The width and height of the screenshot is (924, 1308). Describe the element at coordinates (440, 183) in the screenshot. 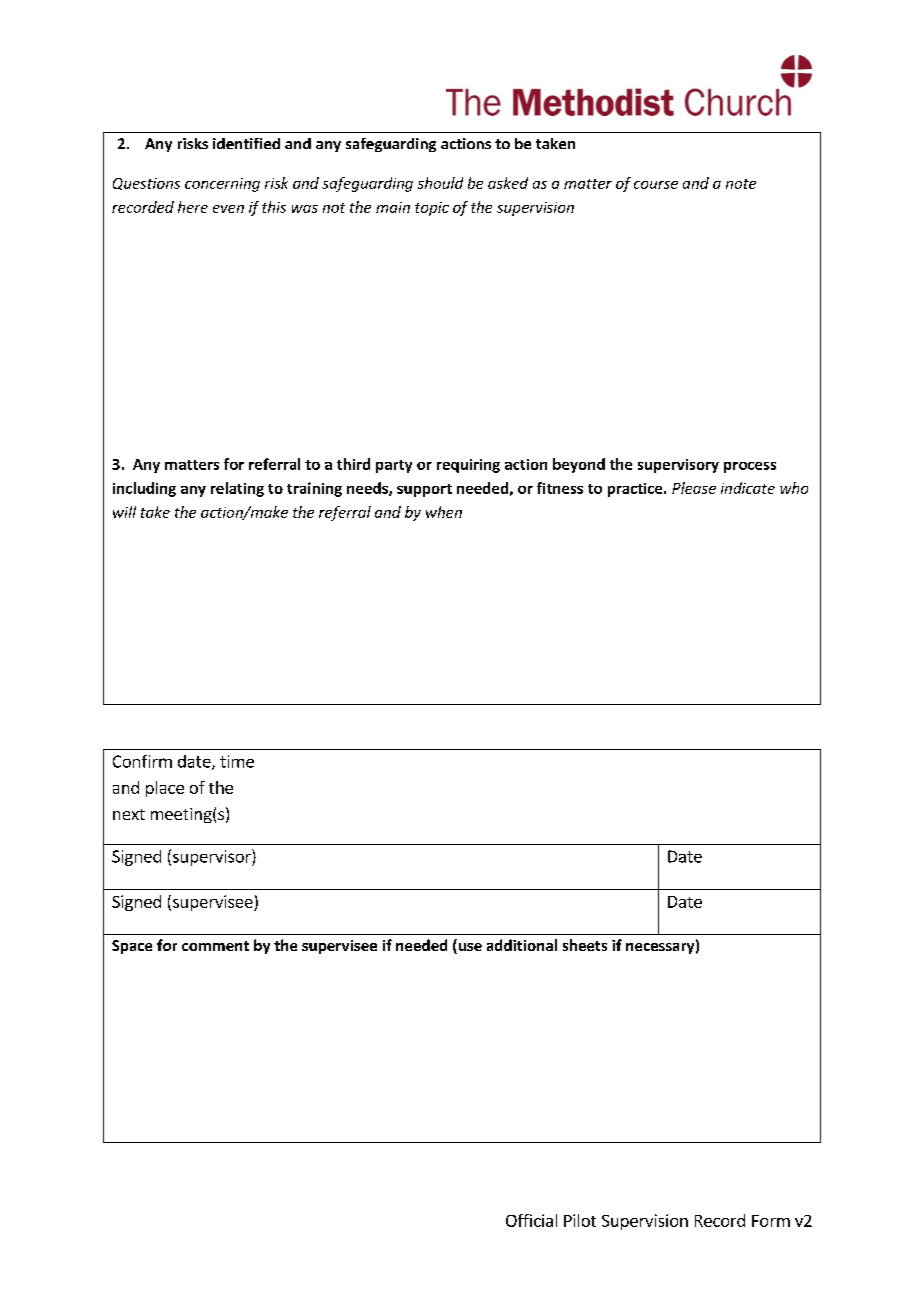

I see `should` at that location.
